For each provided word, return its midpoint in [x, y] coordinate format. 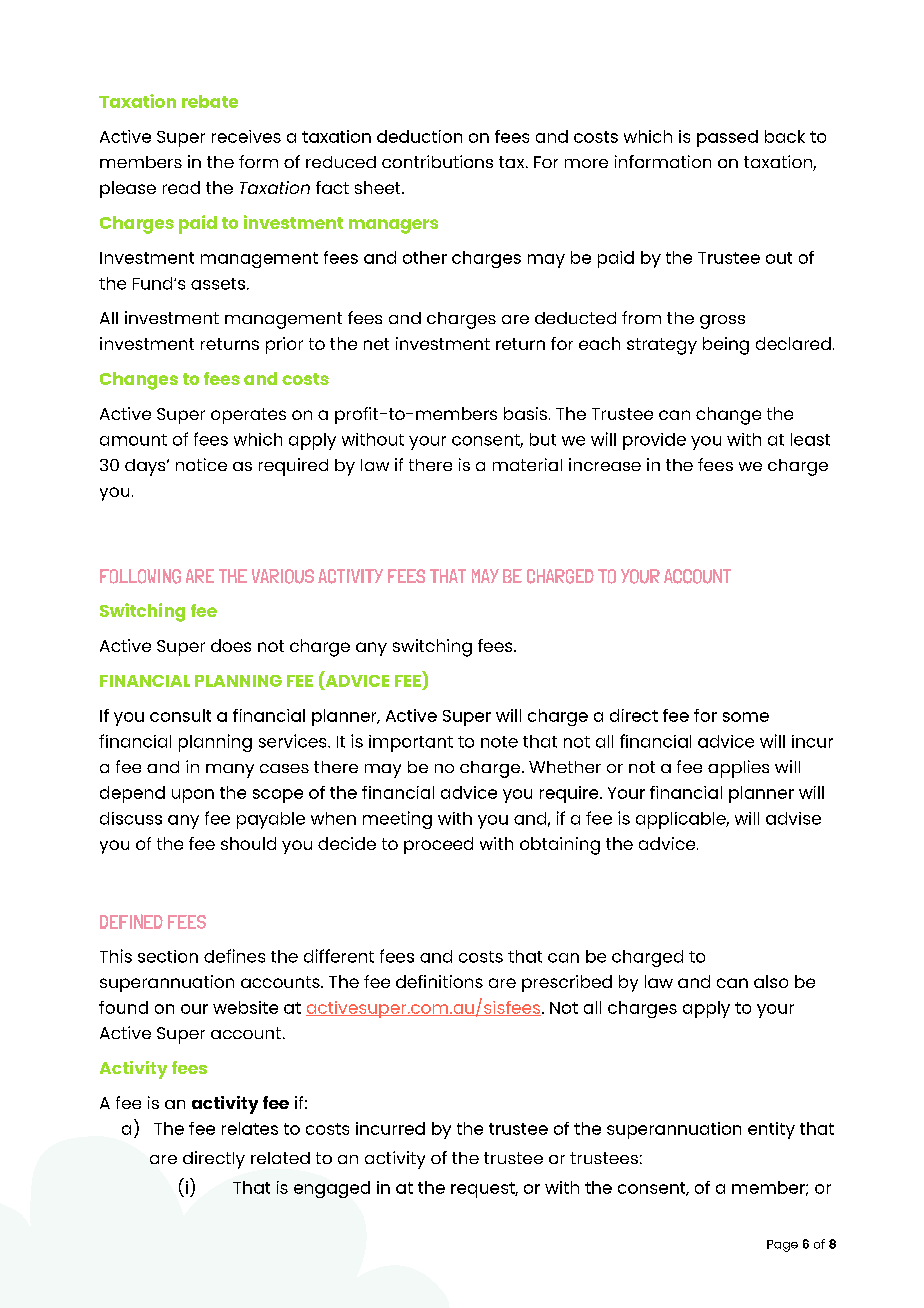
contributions [437, 161]
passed [727, 138]
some [746, 717]
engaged [332, 1189]
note [499, 742]
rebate [210, 101]
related [280, 1158]
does [231, 645]
